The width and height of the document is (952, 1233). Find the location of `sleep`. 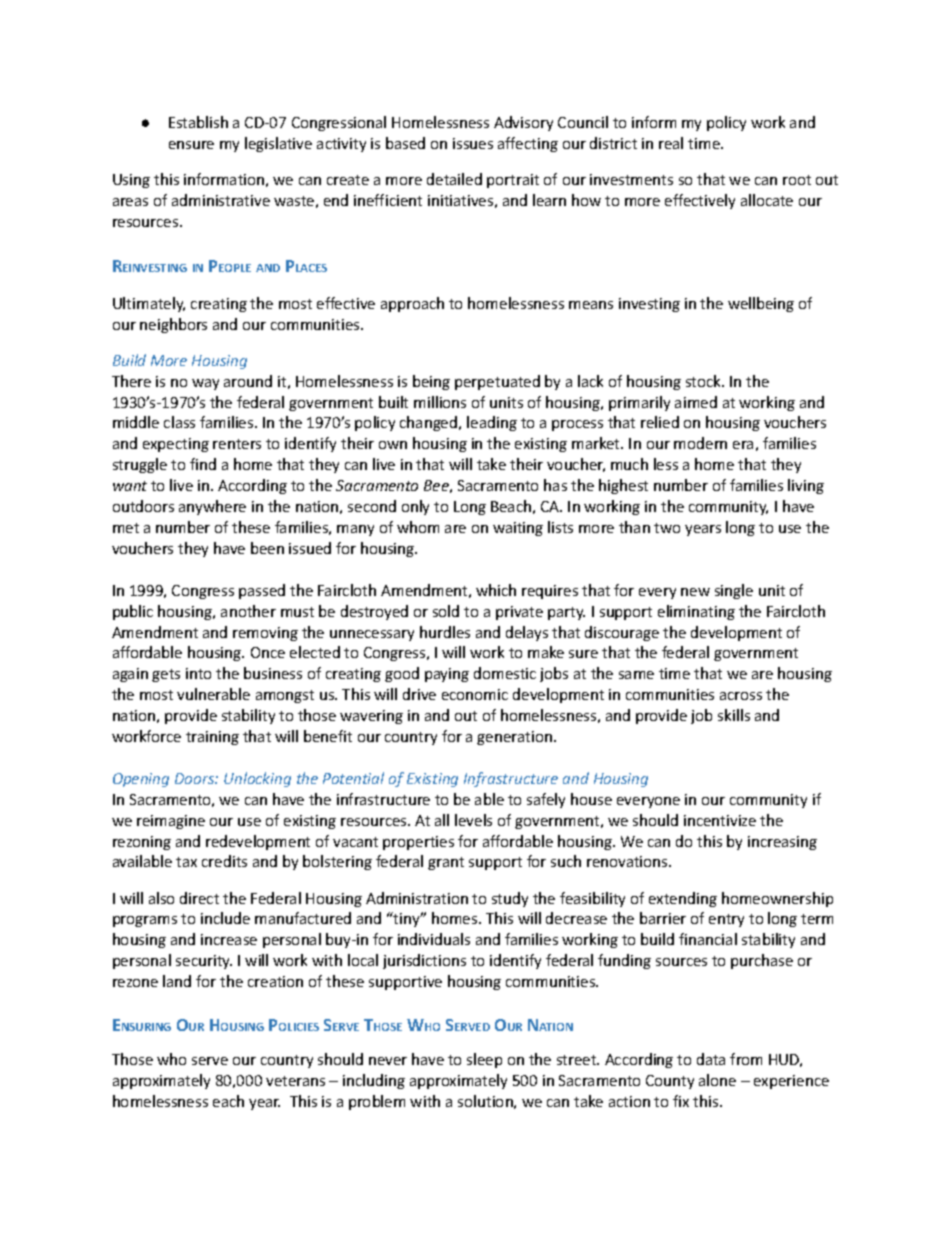

sleep is located at coordinates (484, 1060).
